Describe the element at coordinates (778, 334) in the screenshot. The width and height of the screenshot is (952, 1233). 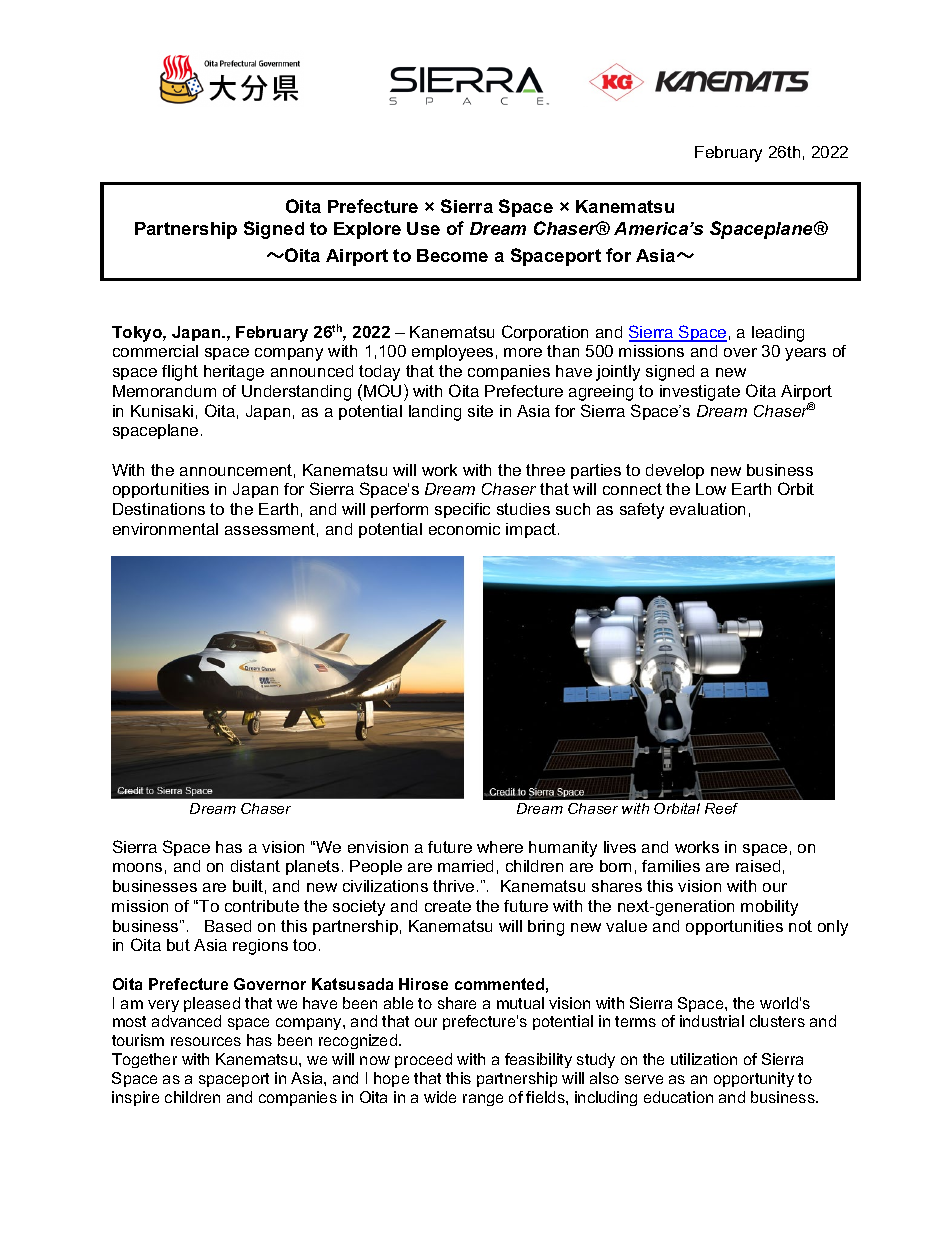
I see `leading` at that location.
